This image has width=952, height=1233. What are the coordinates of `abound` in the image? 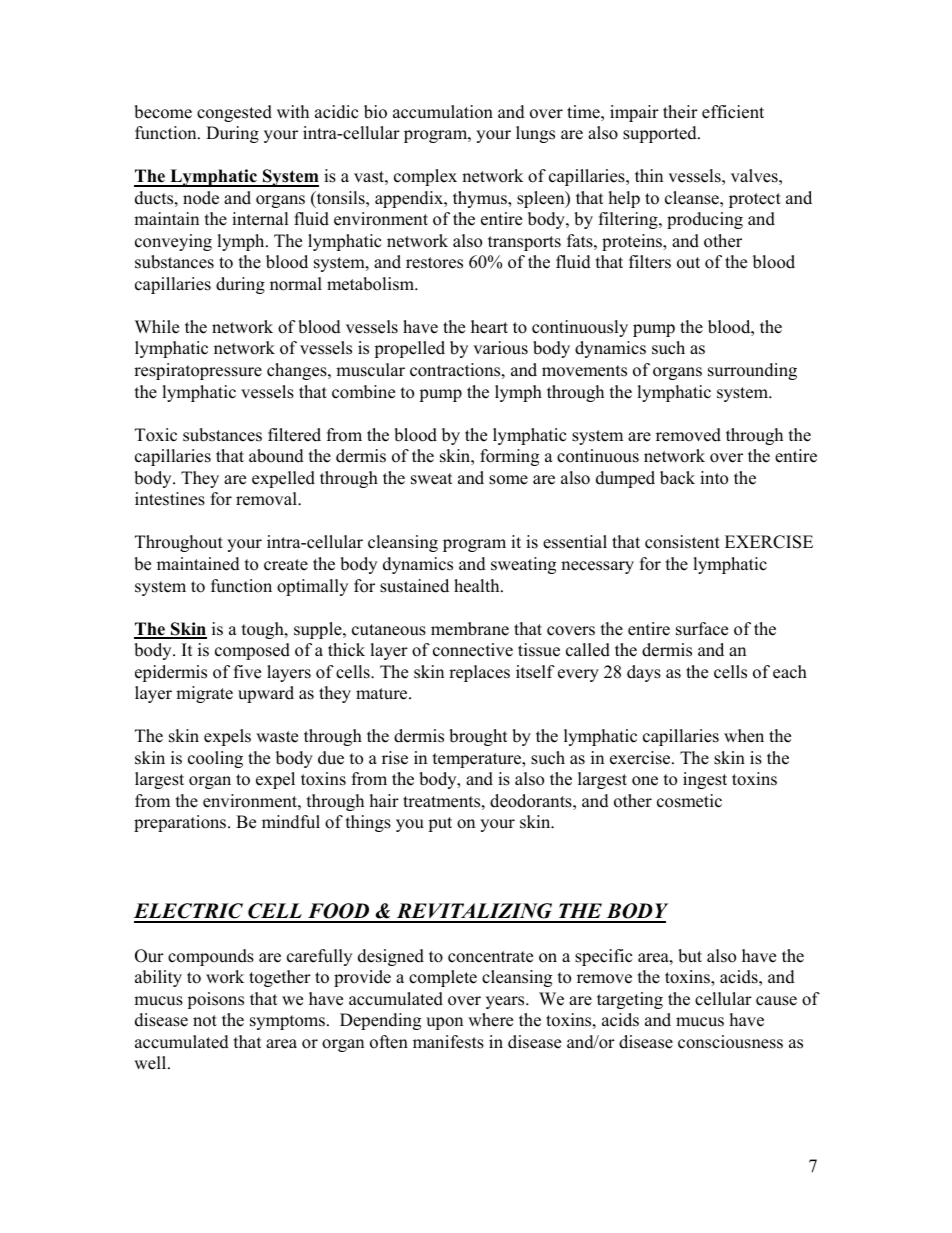 It's located at (276, 456).
